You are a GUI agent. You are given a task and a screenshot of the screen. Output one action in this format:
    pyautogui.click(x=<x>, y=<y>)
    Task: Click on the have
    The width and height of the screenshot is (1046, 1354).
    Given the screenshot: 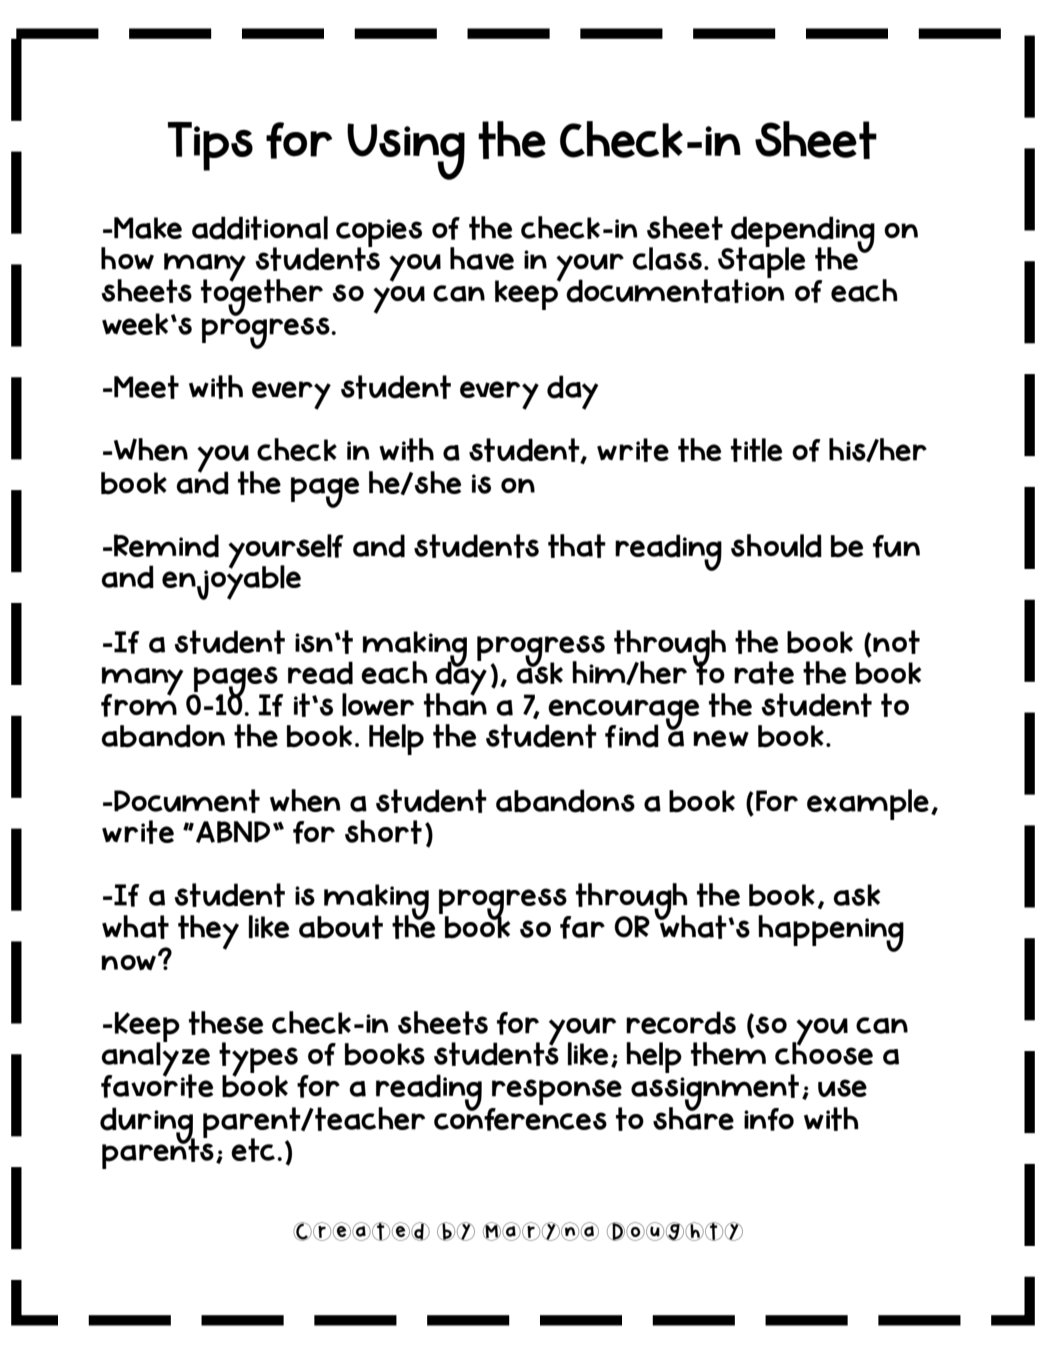 What is the action you would take?
    pyautogui.click(x=482, y=258)
